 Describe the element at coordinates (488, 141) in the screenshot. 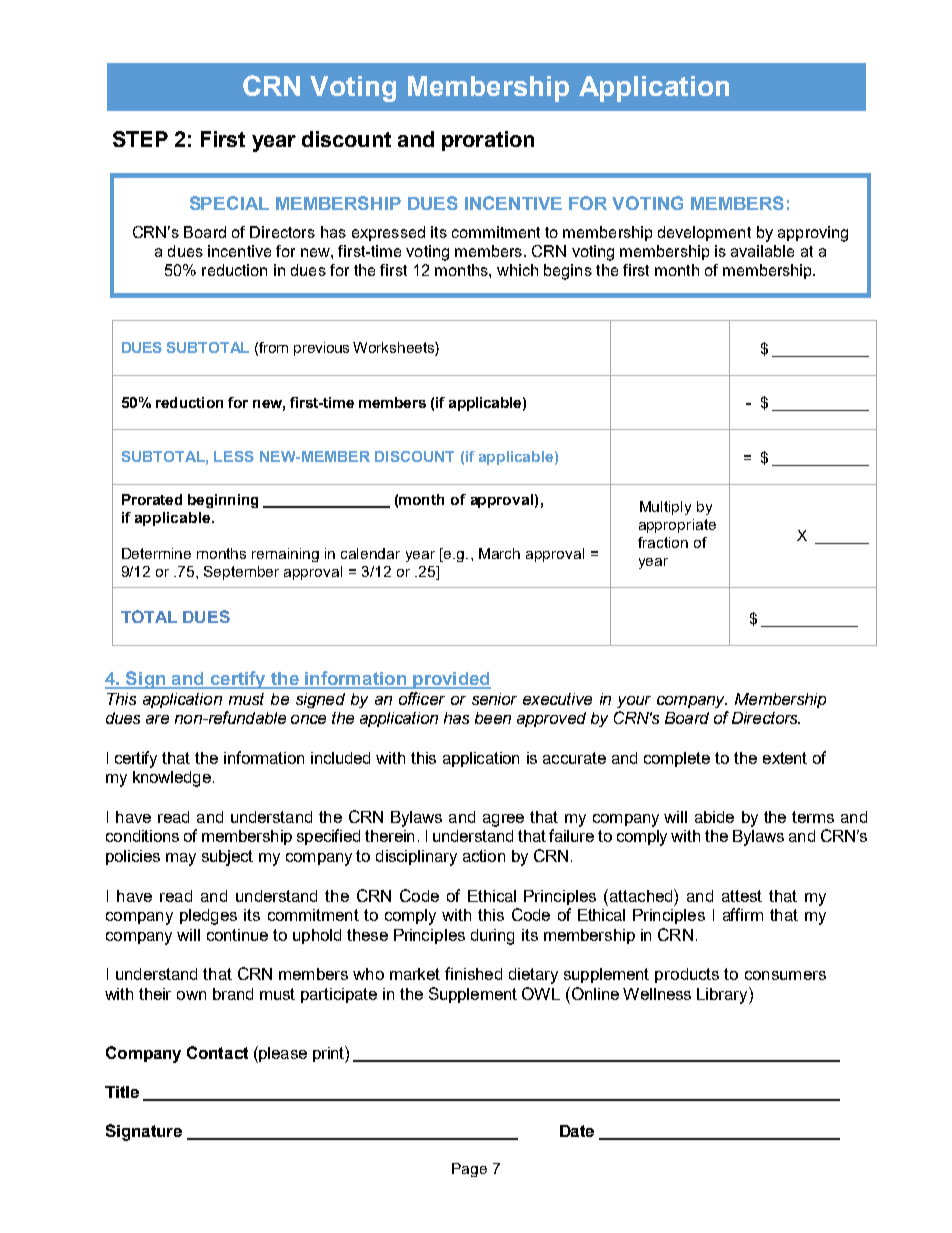

I see `proration` at that location.
